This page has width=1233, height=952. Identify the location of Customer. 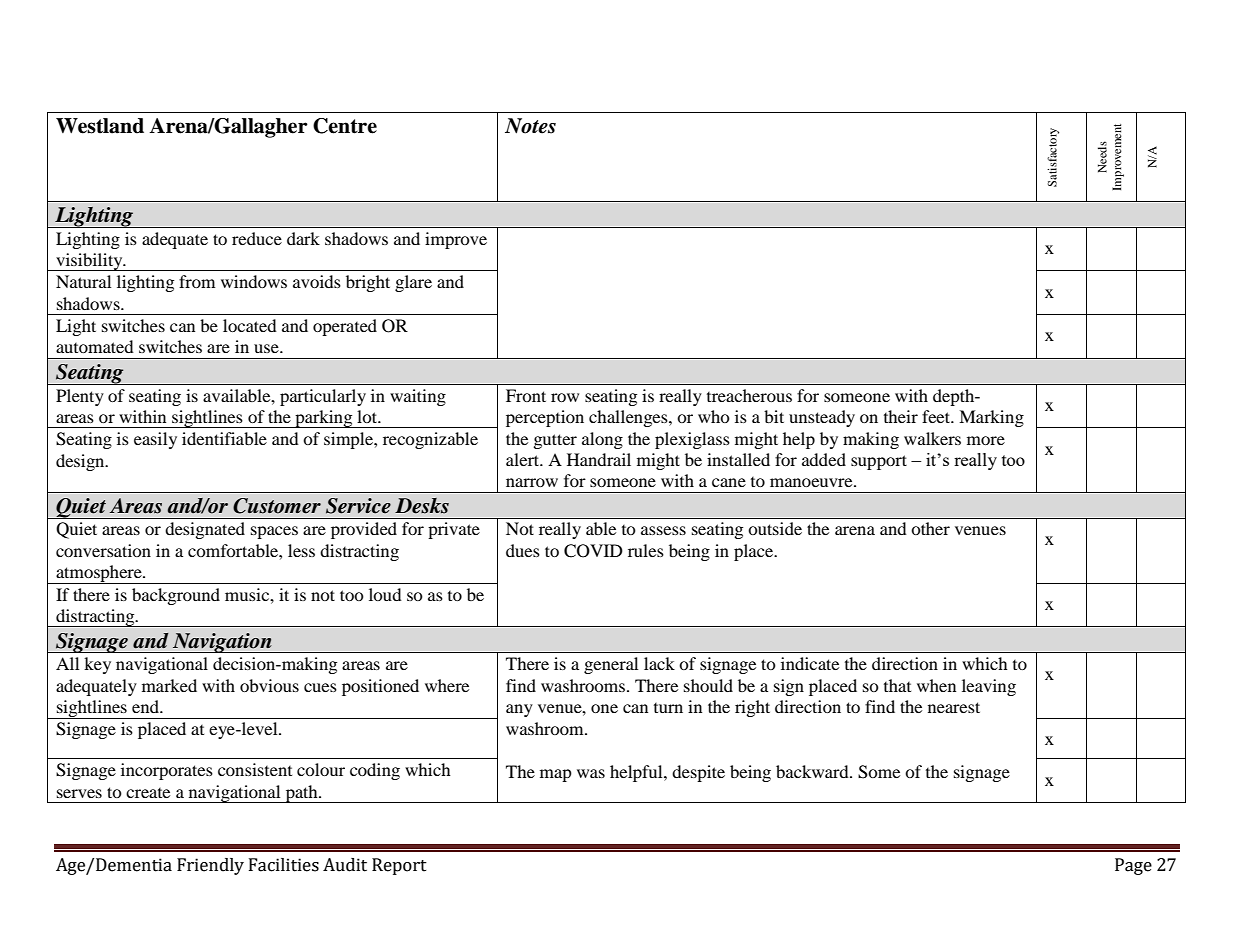
(277, 506).
